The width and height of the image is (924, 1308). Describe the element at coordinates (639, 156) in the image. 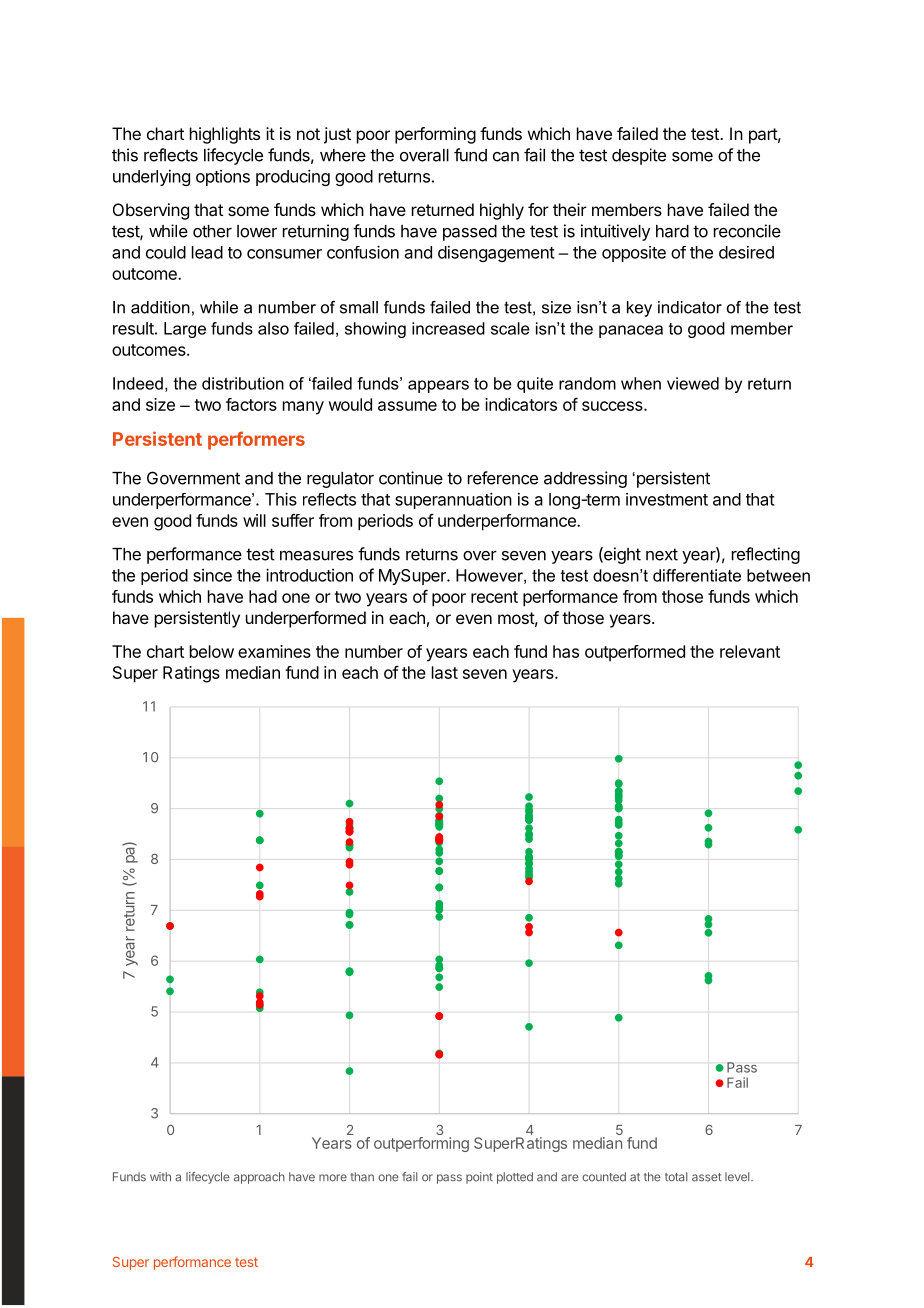

I see `despite` at that location.
